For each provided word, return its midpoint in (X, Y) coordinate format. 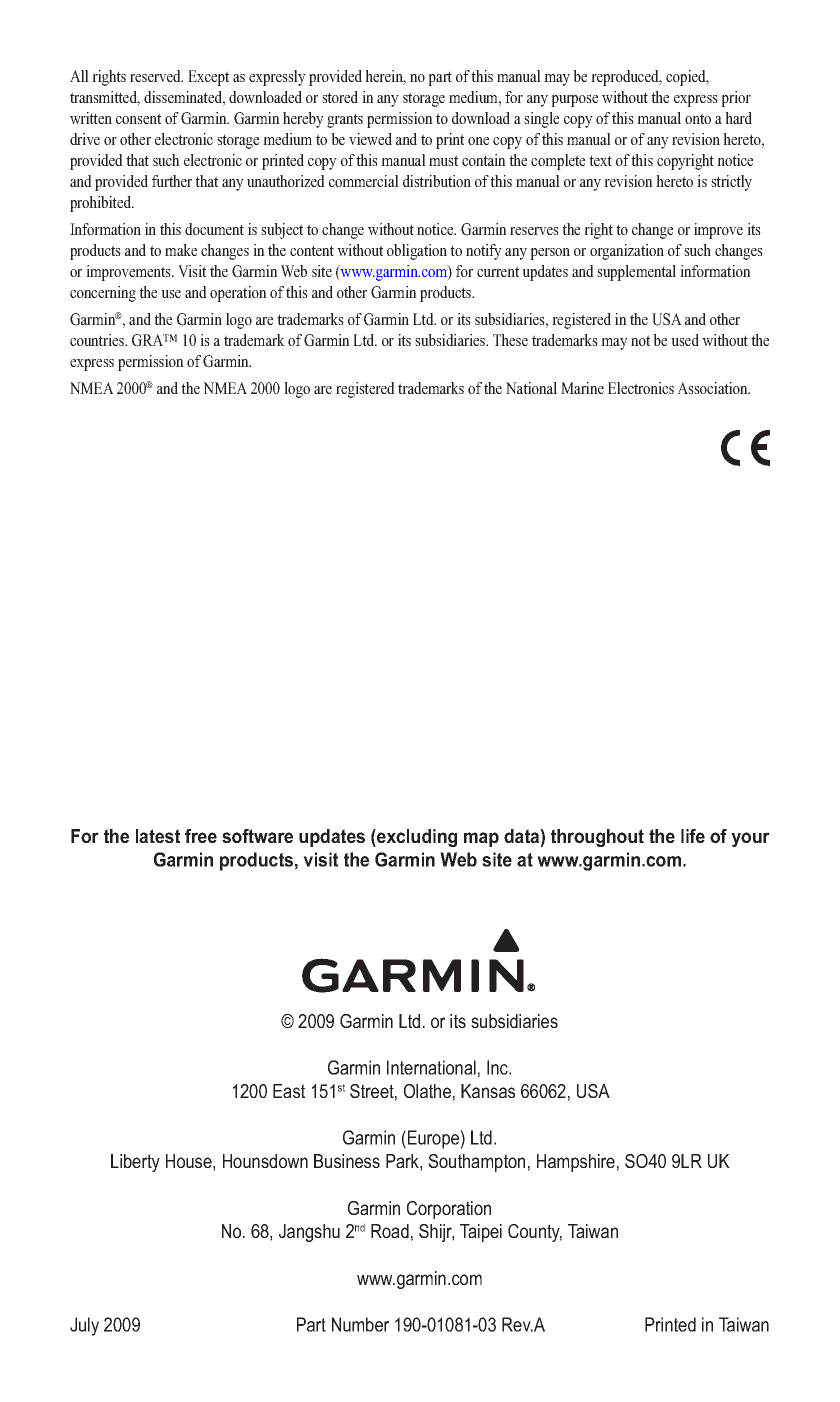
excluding (416, 838)
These (510, 340)
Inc (498, 1067)
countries (98, 340)
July (84, 1326)
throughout (597, 838)
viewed (370, 139)
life (693, 836)
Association (713, 388)
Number (360, 1324)
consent (138, 118)
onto (698, 118)
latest (158, 836)
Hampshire (576, 1163)
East (289, 1091)
